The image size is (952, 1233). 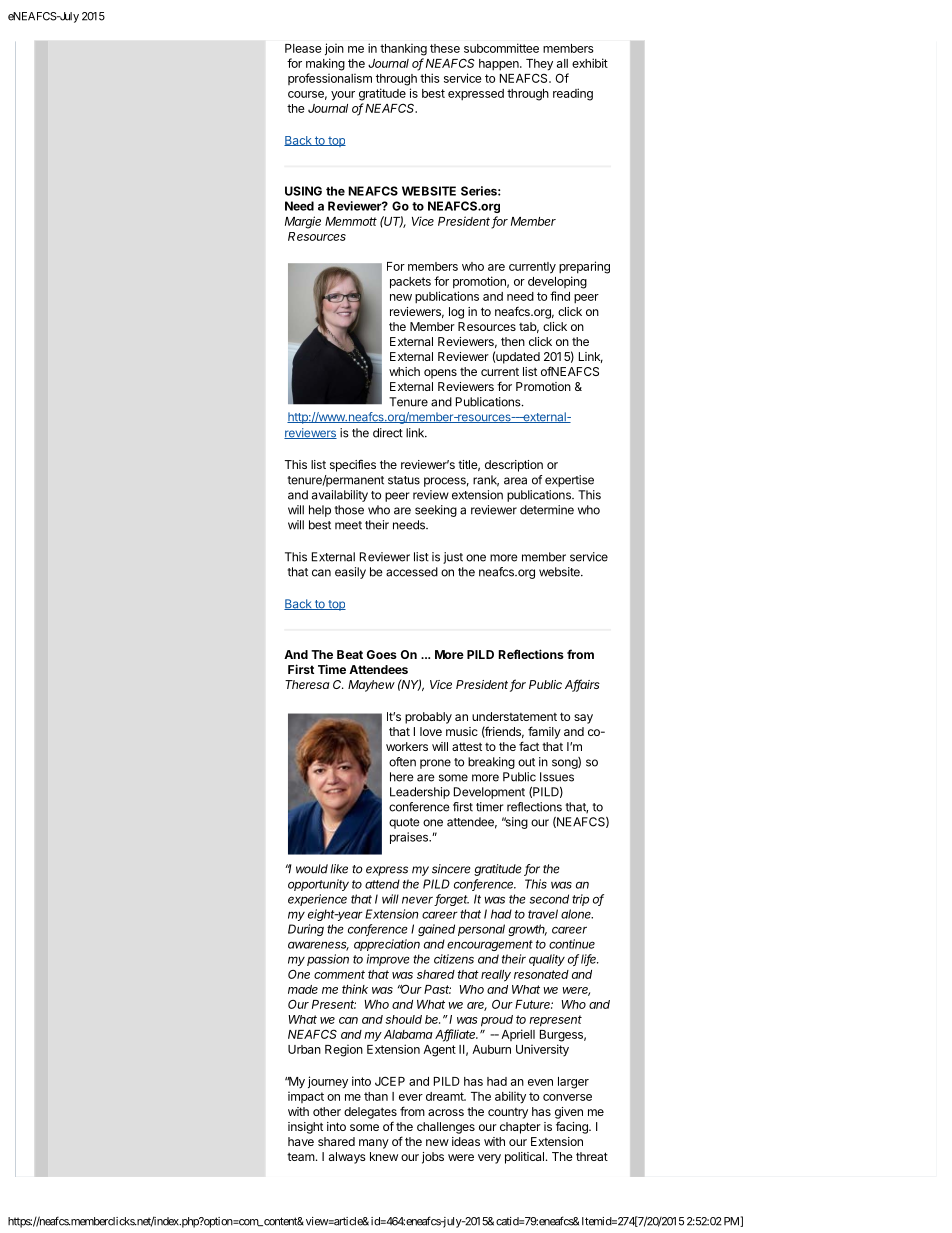 What do you see at coordinates (353, 465) in the document?
I see `specifies` at bounding box center [353, 465].
